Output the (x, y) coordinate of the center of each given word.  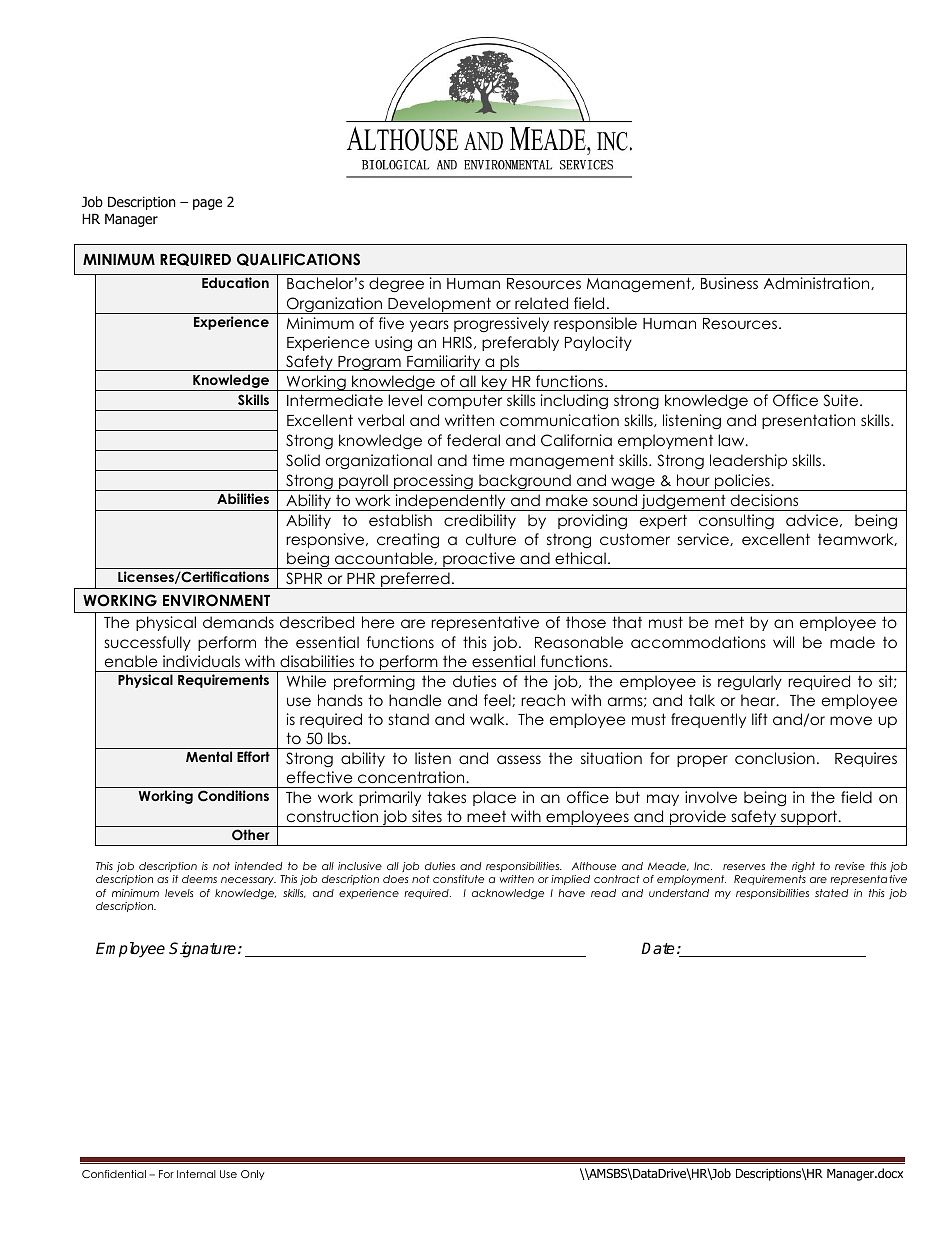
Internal (196, 1174)
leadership (748, 461)
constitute (458, 879)
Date (658, 948)
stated (831, 893)
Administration (818, 283)
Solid (303, 460)
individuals (201, 661)
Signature (204, 950)
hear (759, 700)
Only (253, 1175)
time (488, 460)
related (541, 303)
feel (498, 700)
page (207, 204)
